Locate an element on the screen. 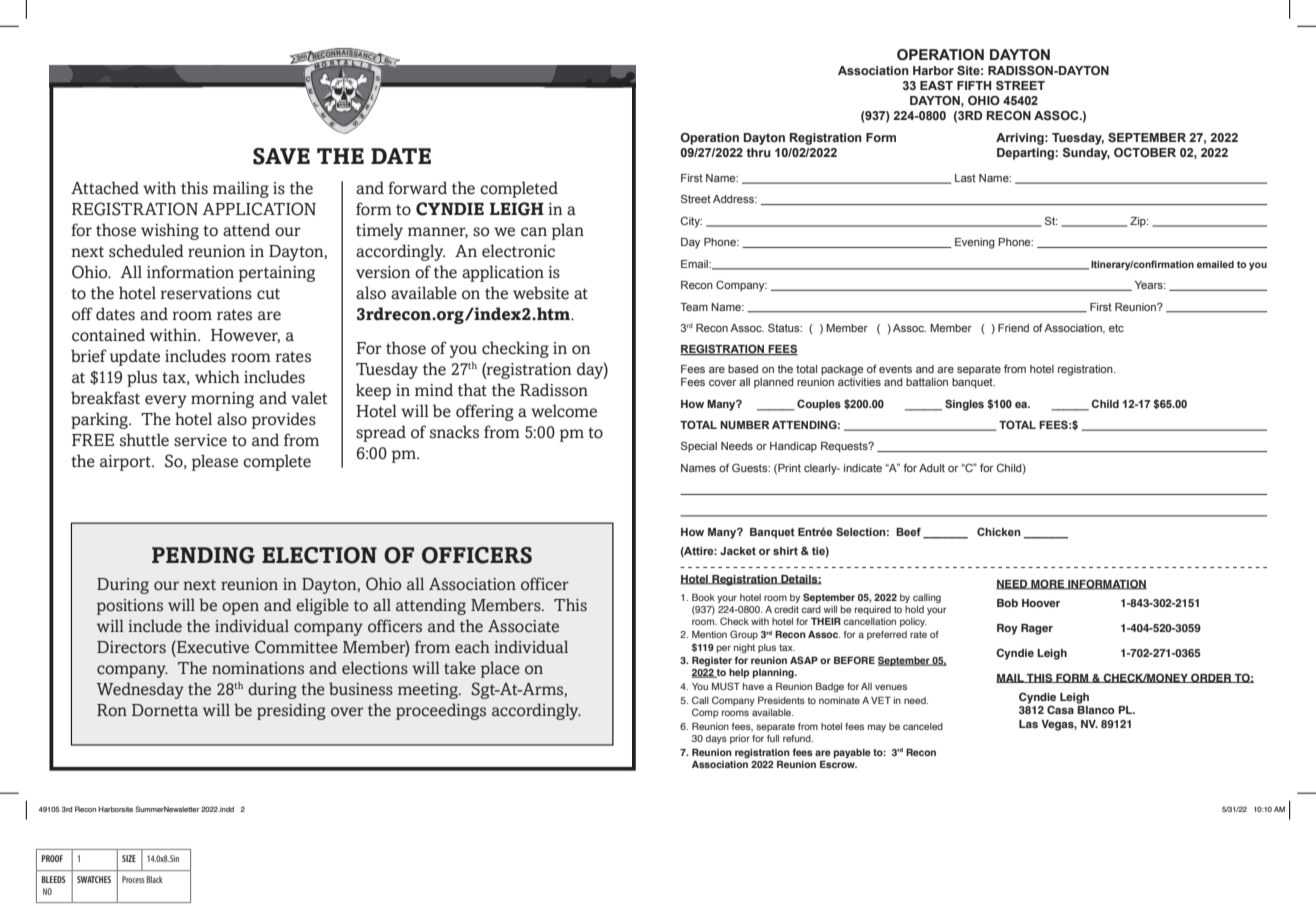 The image size is (1316, 906). open is located at coordinates (240, 608).
